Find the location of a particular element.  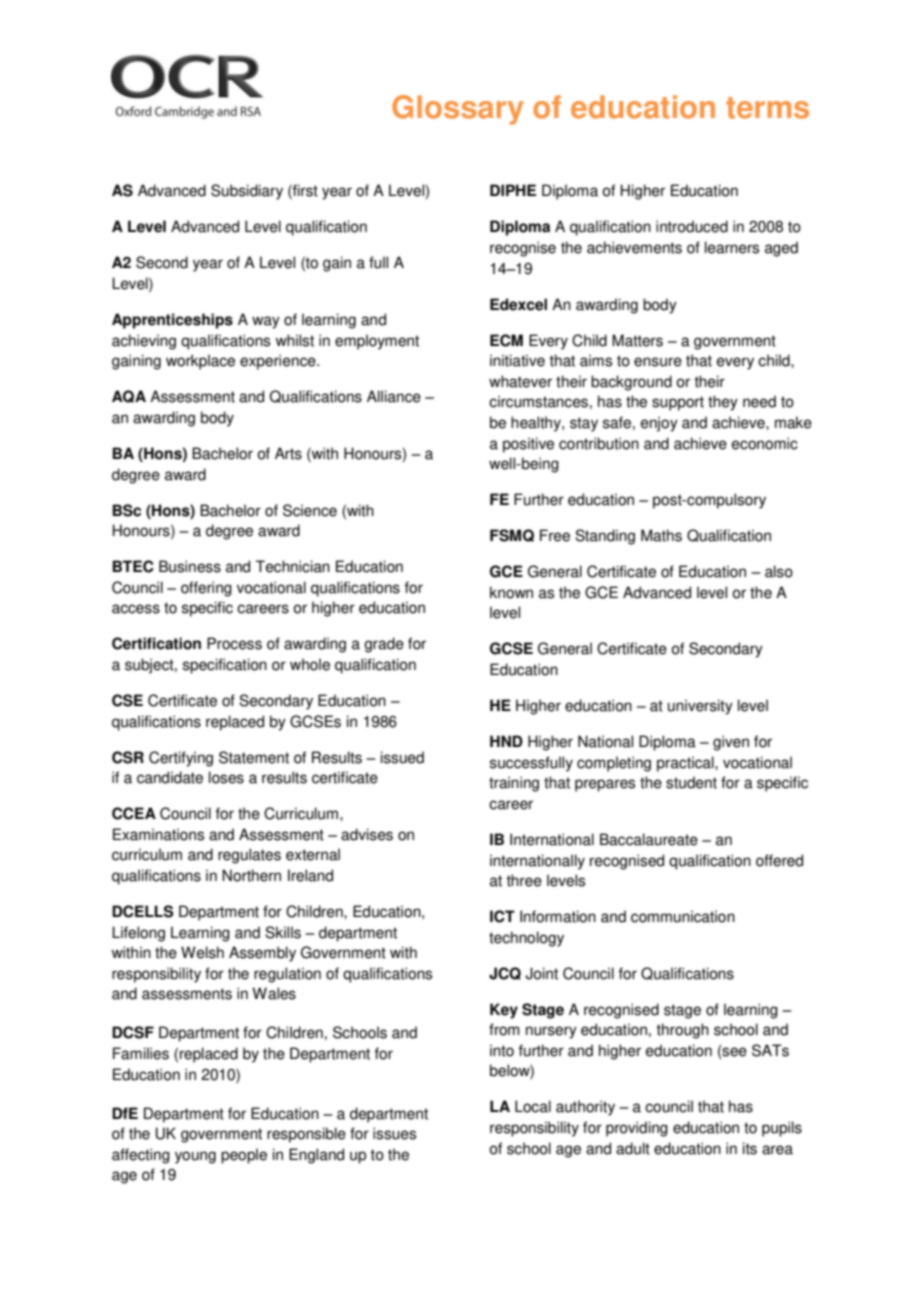

training is located at coordinates (514, 784).
